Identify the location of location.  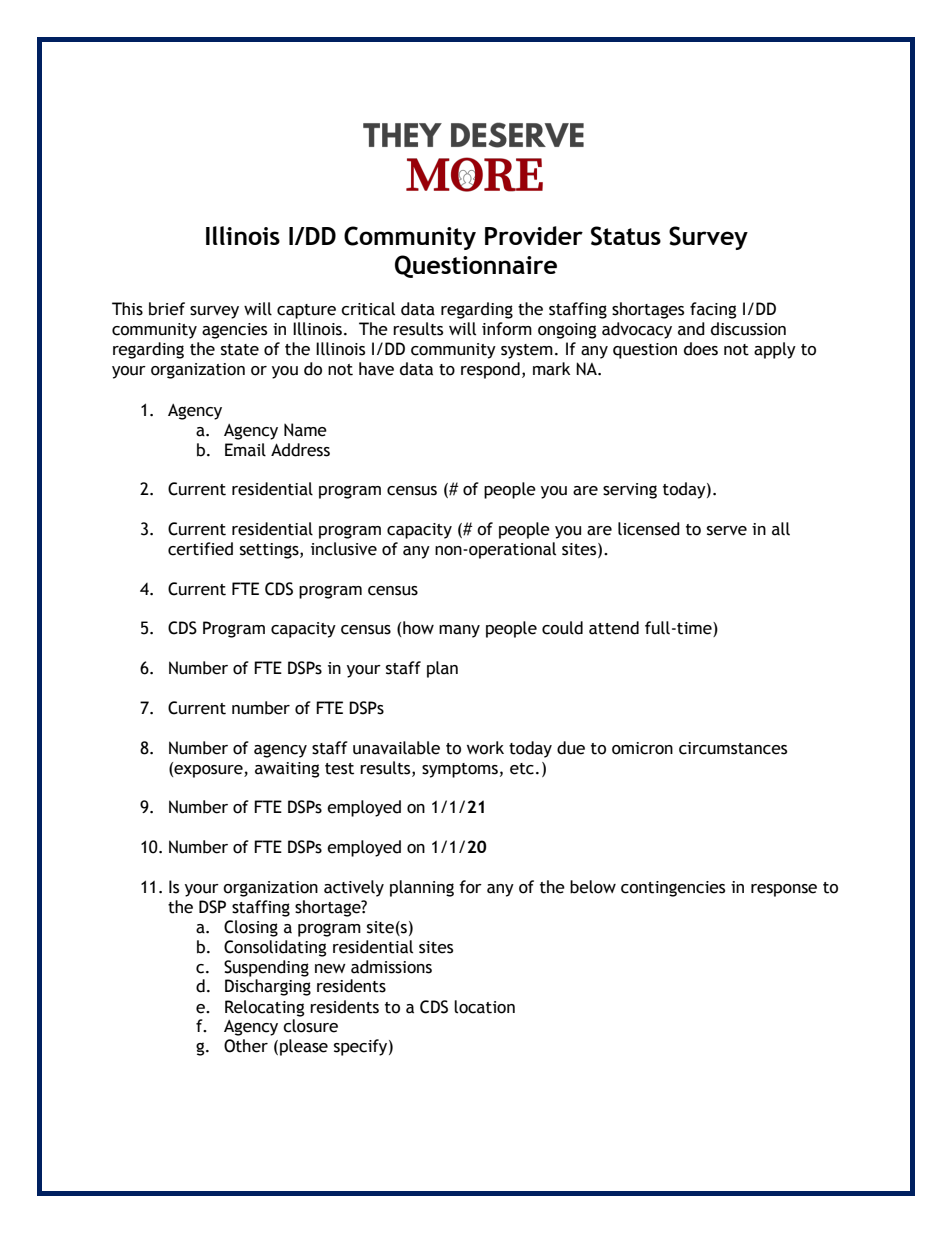
(484, 1007).
